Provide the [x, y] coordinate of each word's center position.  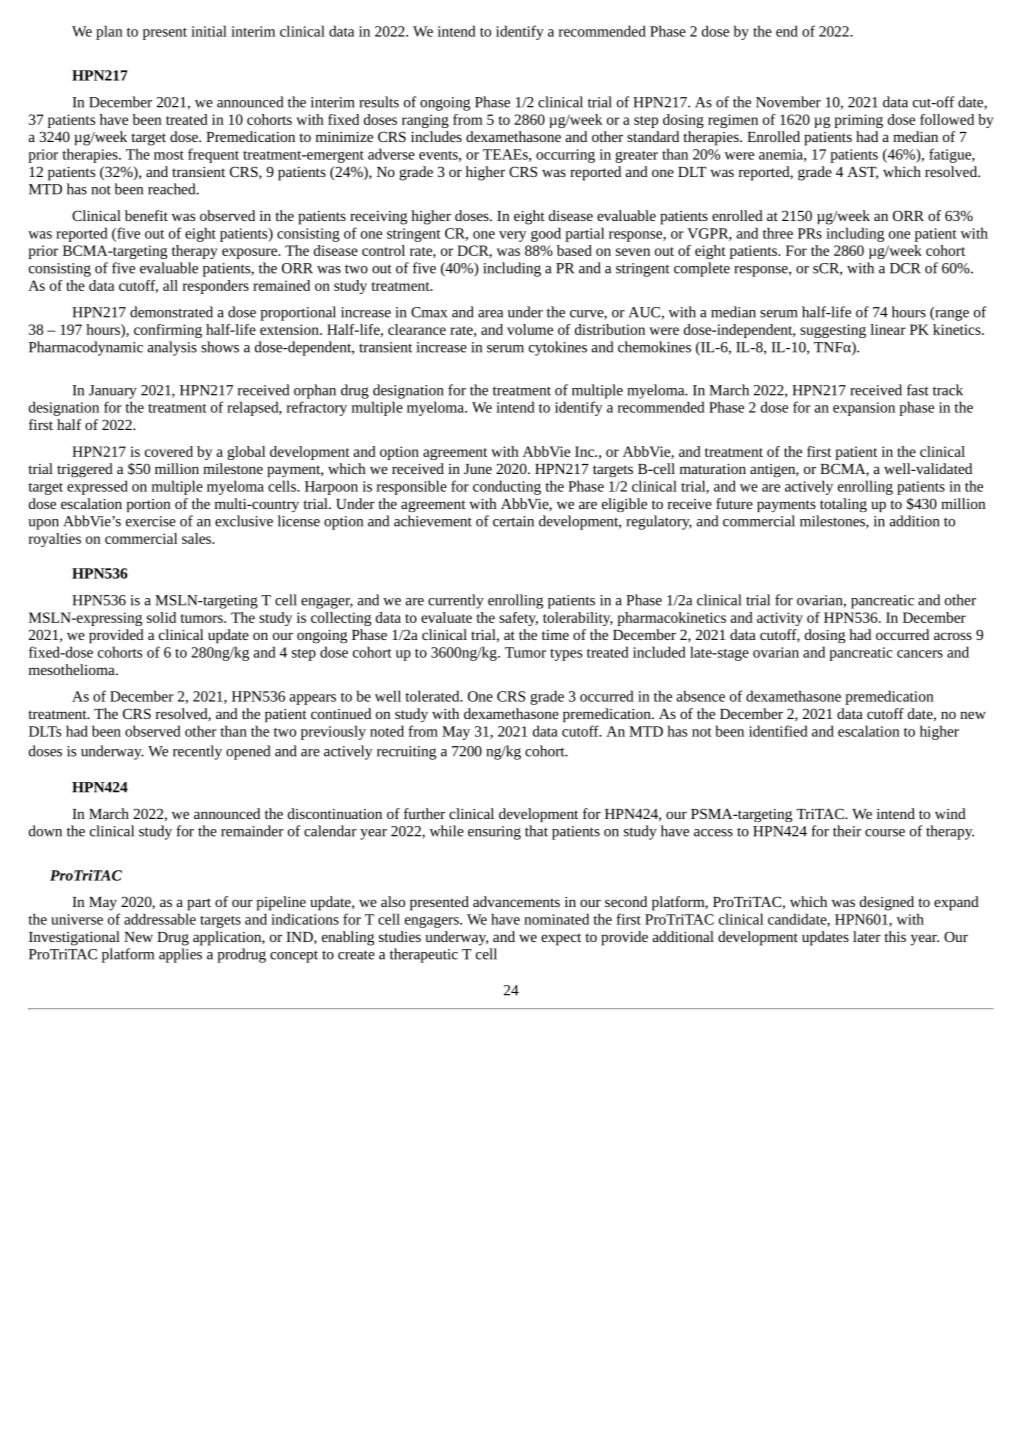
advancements [516, 901]
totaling [843, 505]
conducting [507, 487]
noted [387, 731]
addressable [160, 919]
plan [109, 32]
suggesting [833, 331]
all [170, 285]
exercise [151, 521]
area [490, 314]
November [788, 102]
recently [197, 752]
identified [778, 731]
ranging [425, 121]
